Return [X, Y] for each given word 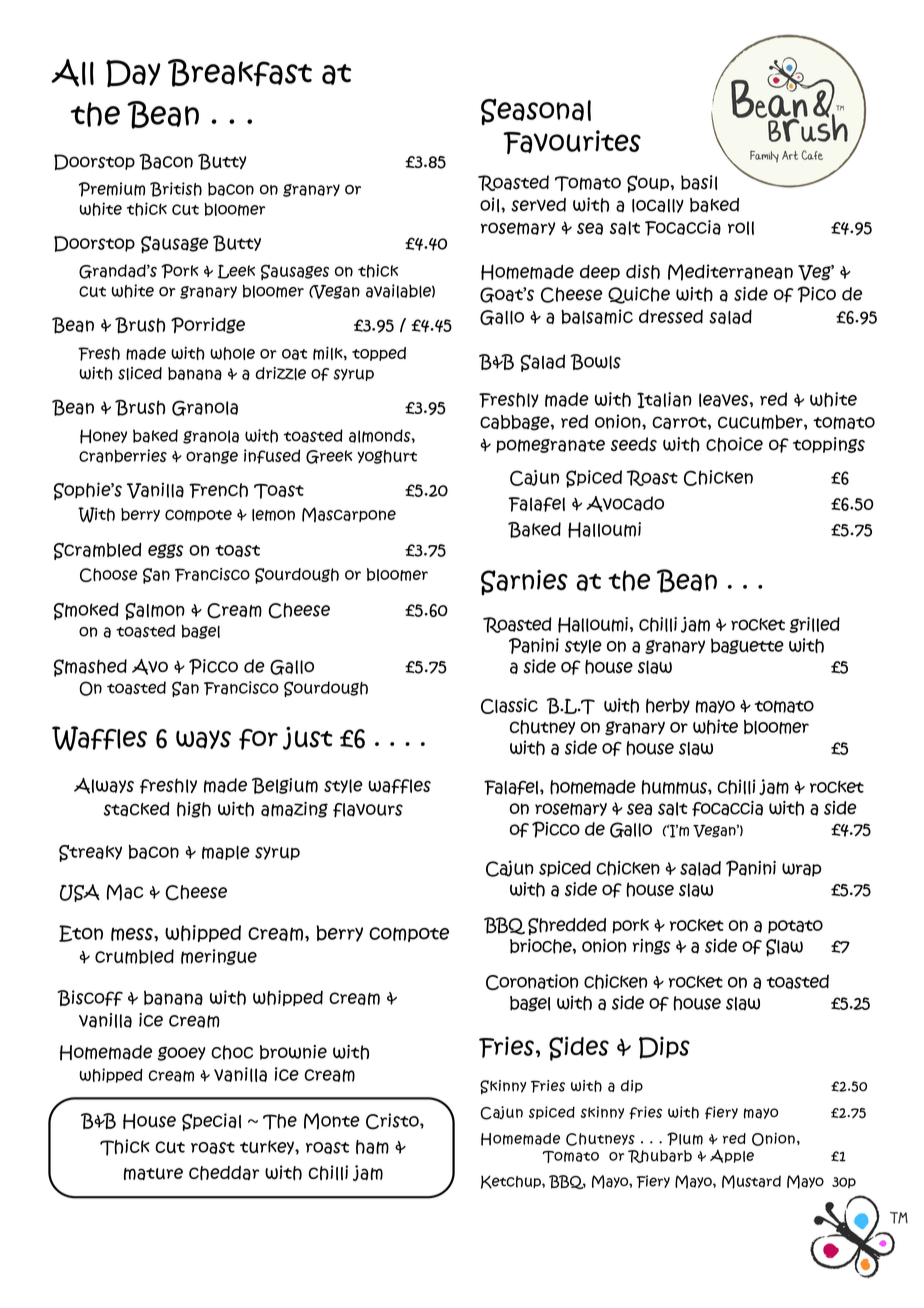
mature [153, 1174]
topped [379, 354]
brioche [542, 946]
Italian [664, 400]
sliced [140, 373]
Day [133, 73]
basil [699, 182]
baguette [747, 646]
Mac [125, 892]
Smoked [86, 611]
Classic [509, 706]
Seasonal [536, 112]
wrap [801, 870]
